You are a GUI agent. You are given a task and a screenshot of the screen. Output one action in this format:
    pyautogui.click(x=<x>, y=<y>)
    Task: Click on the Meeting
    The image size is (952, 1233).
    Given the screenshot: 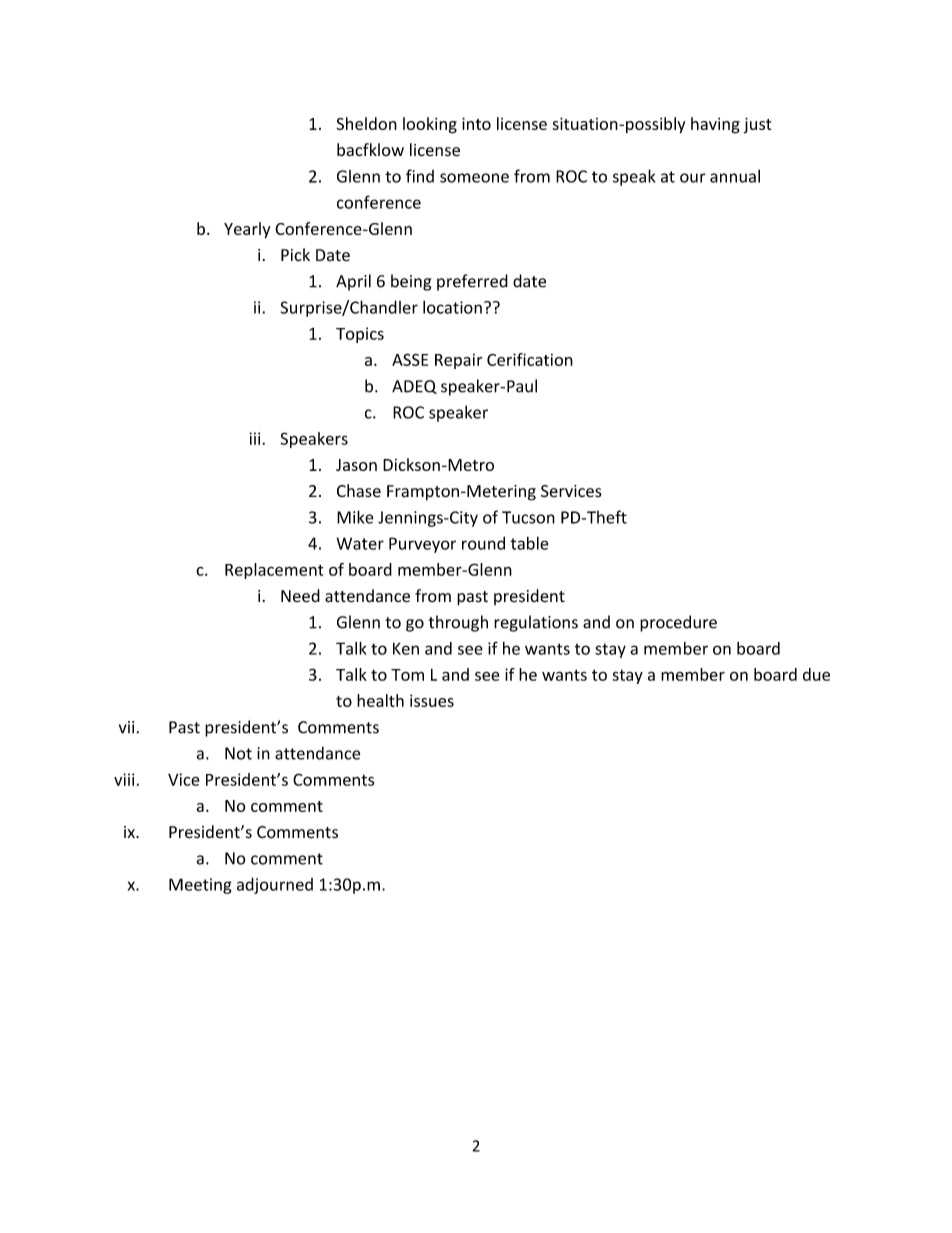 What is the action you would take?
    pyautogui.click(x=200, y=886)
